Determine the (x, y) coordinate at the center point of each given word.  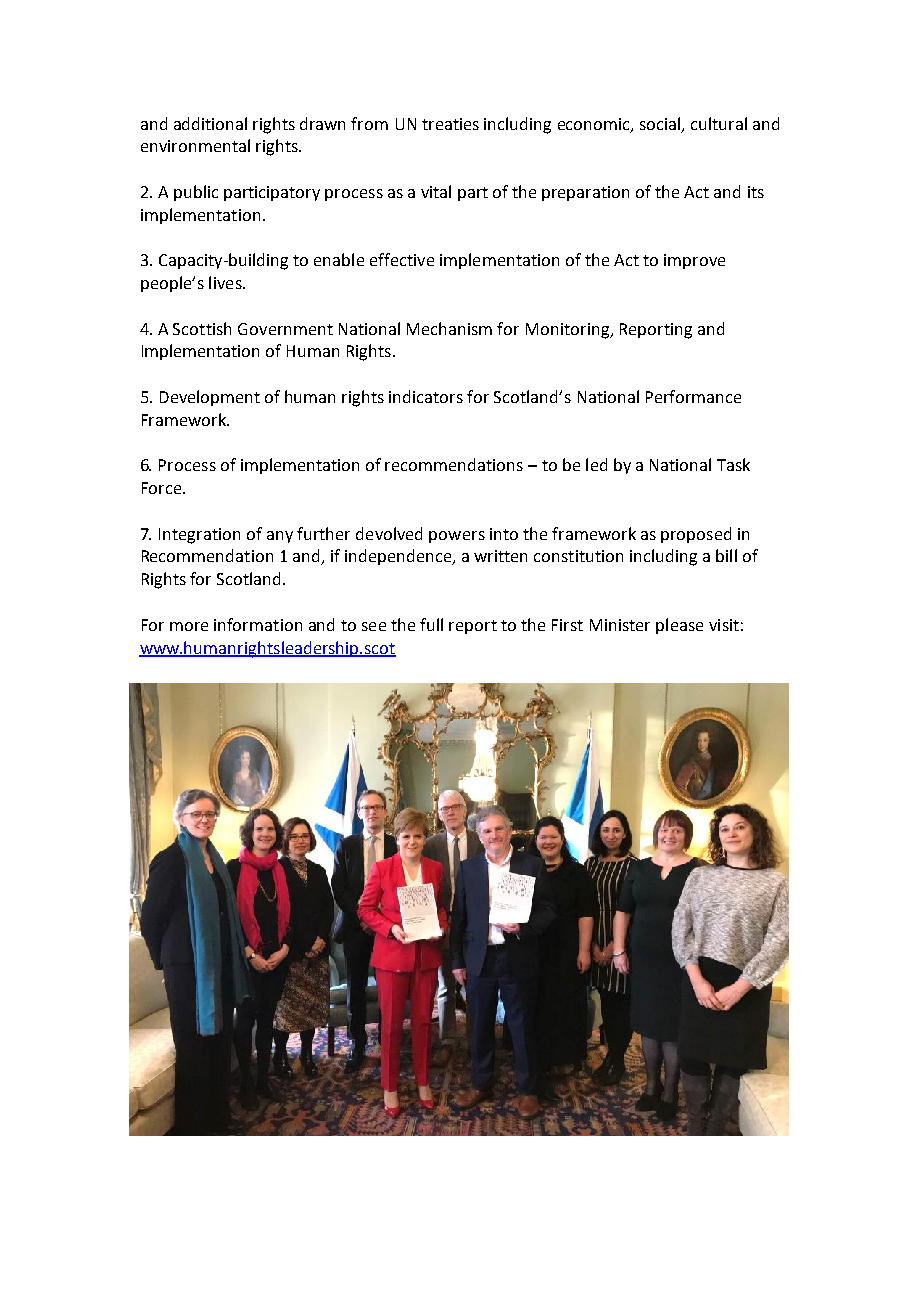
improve (694, 261)
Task (733, 464)
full (431, 624)
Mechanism (449, 328)
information (258, 624)
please (679, 626)
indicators (426, 396)
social (661, 124)
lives (226, 282)
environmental (195, 145)
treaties (450, 124)
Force (161, 488)
